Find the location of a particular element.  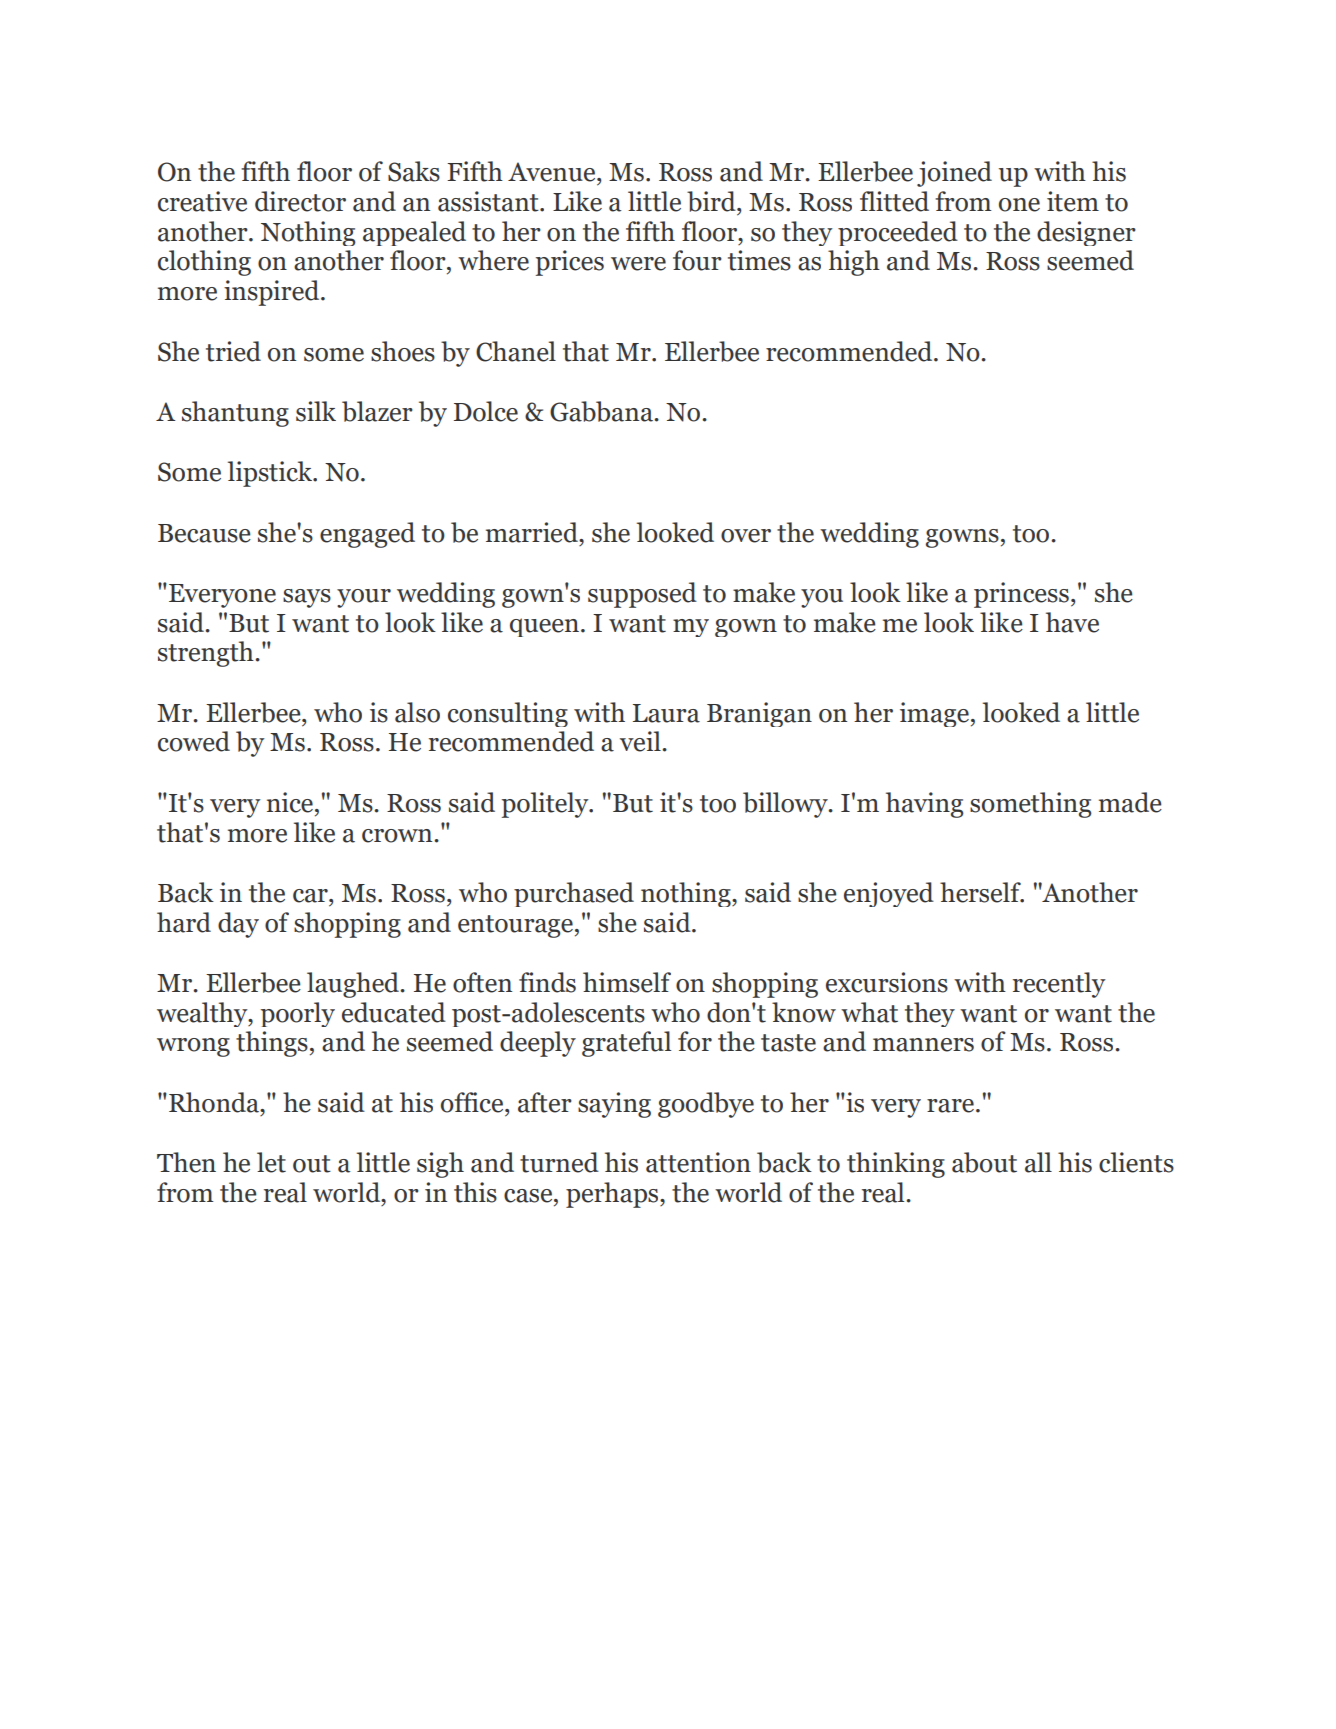

Laura is located at coordinates (666, 713).
